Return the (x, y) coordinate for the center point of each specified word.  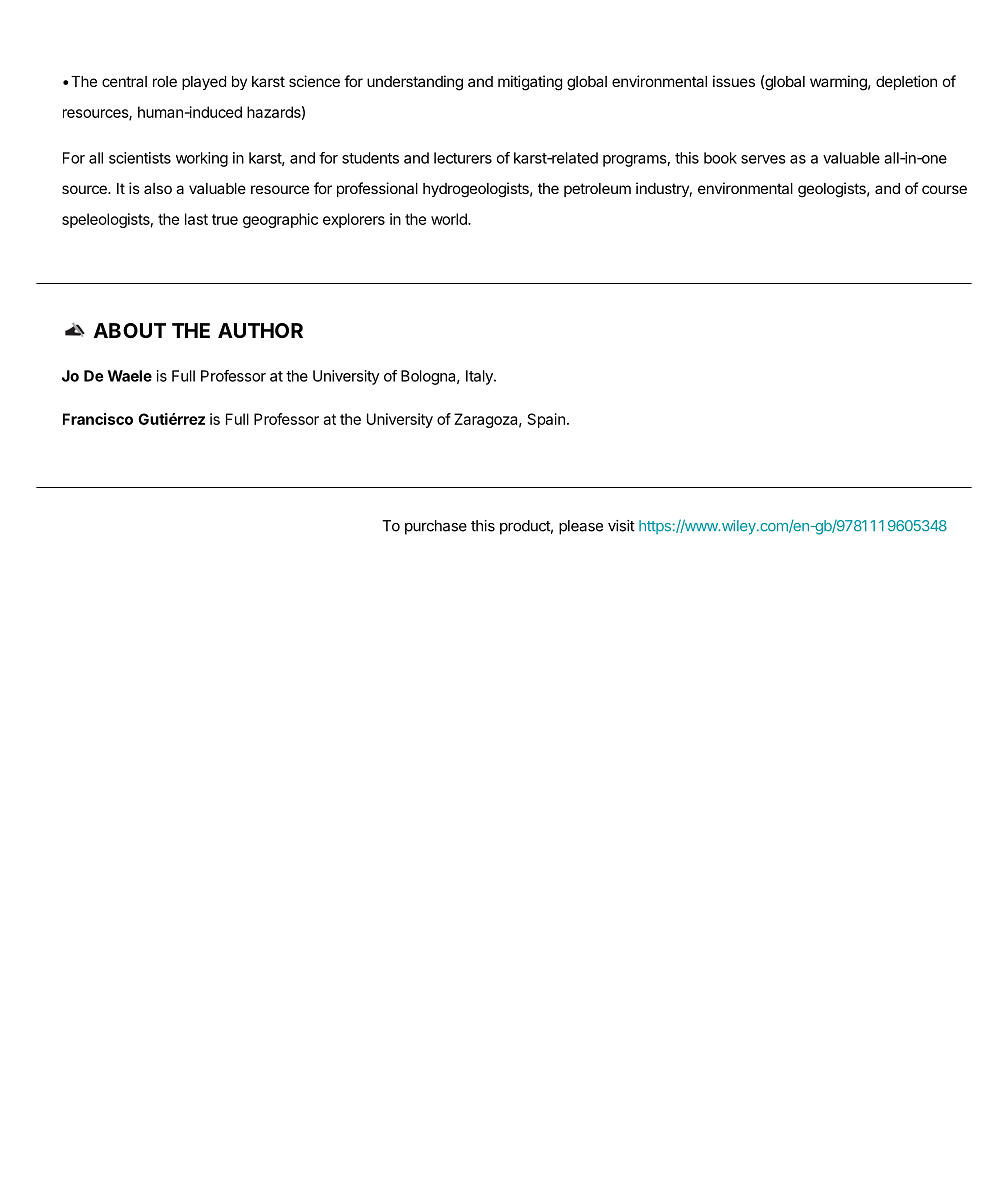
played (204, 83)
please (581, 527)
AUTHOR (260, 330)
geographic (280, 220)
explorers (354, 220)
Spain (546, 420)
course (944, 189)
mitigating (530, 83)
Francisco (98, 419)
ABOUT (130, 330)
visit (621, 526)
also (158, 188)
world (450, 219)
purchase (436, 527)
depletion (906, 82)
